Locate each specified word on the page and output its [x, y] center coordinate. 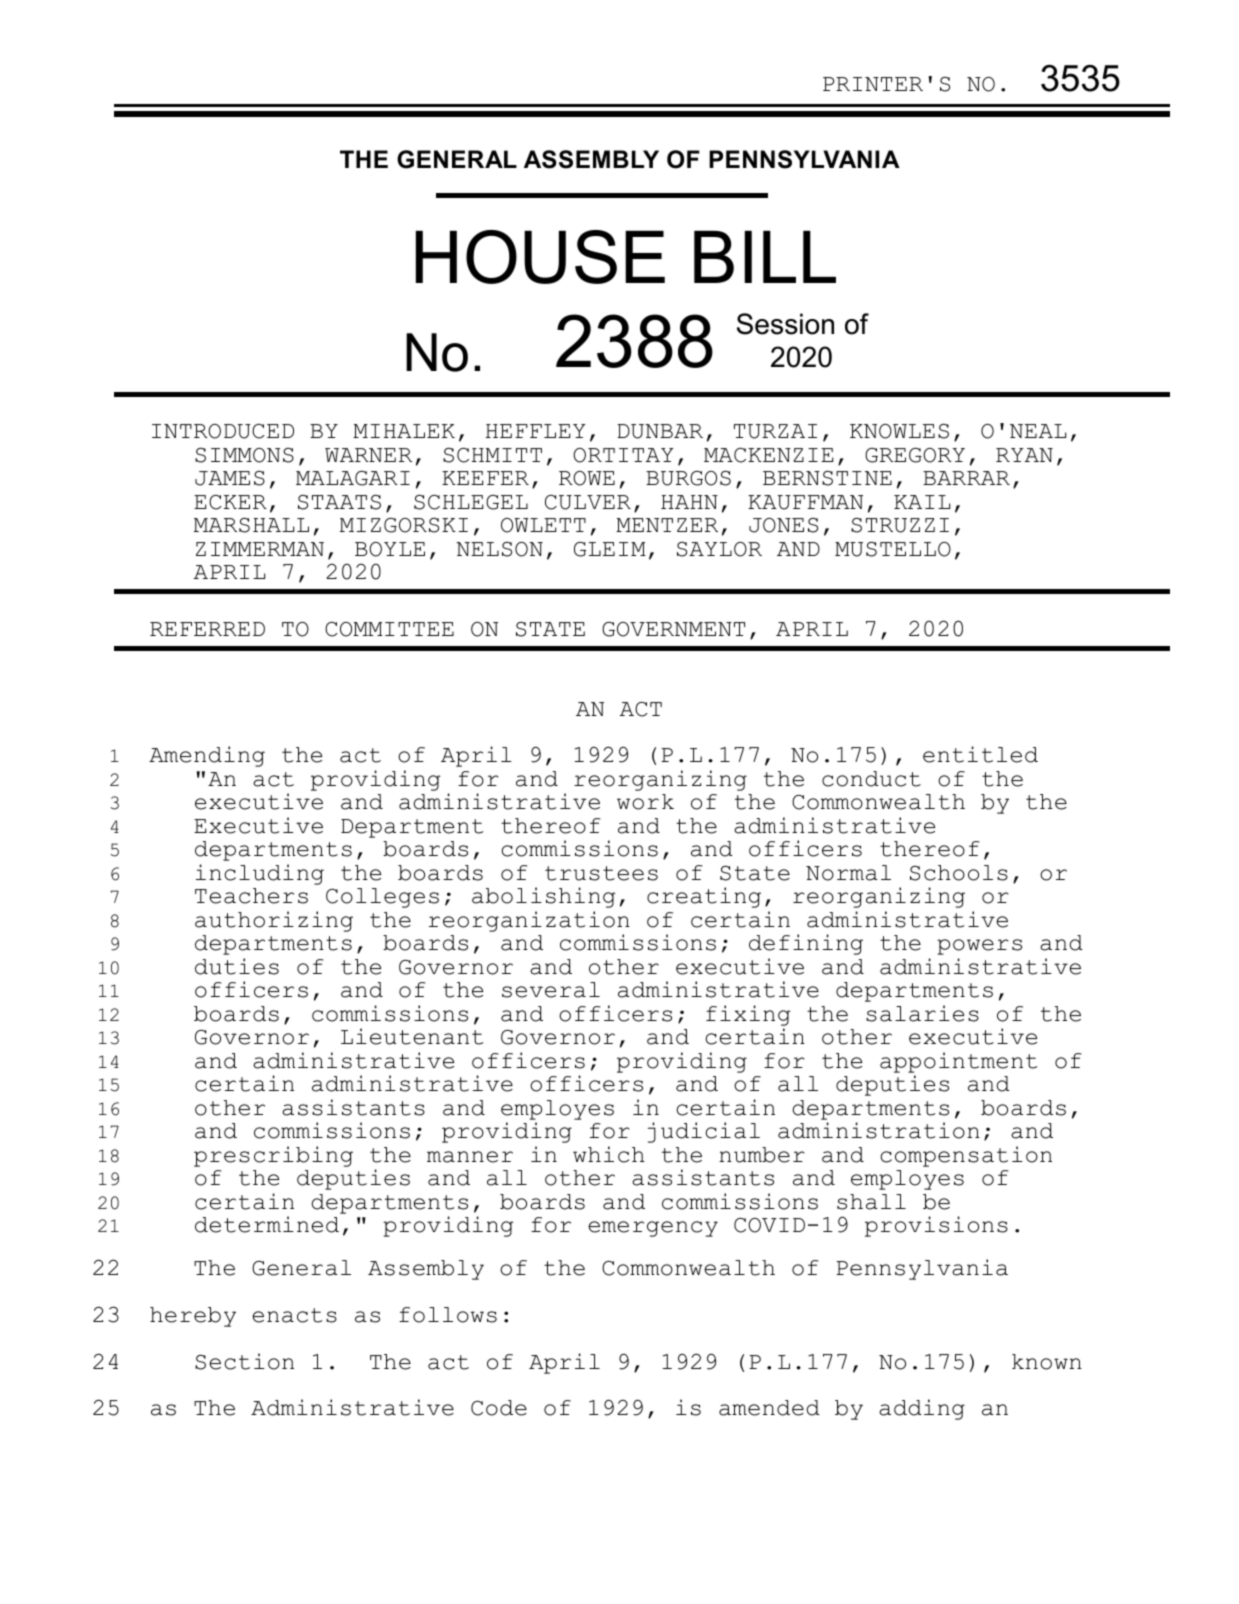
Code [499, 1408]
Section [244, 1361]
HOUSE [540, 257]
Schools [959, 873]
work [645, 802]
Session [785, 324]
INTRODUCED [223, 431]
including [260, 874]
